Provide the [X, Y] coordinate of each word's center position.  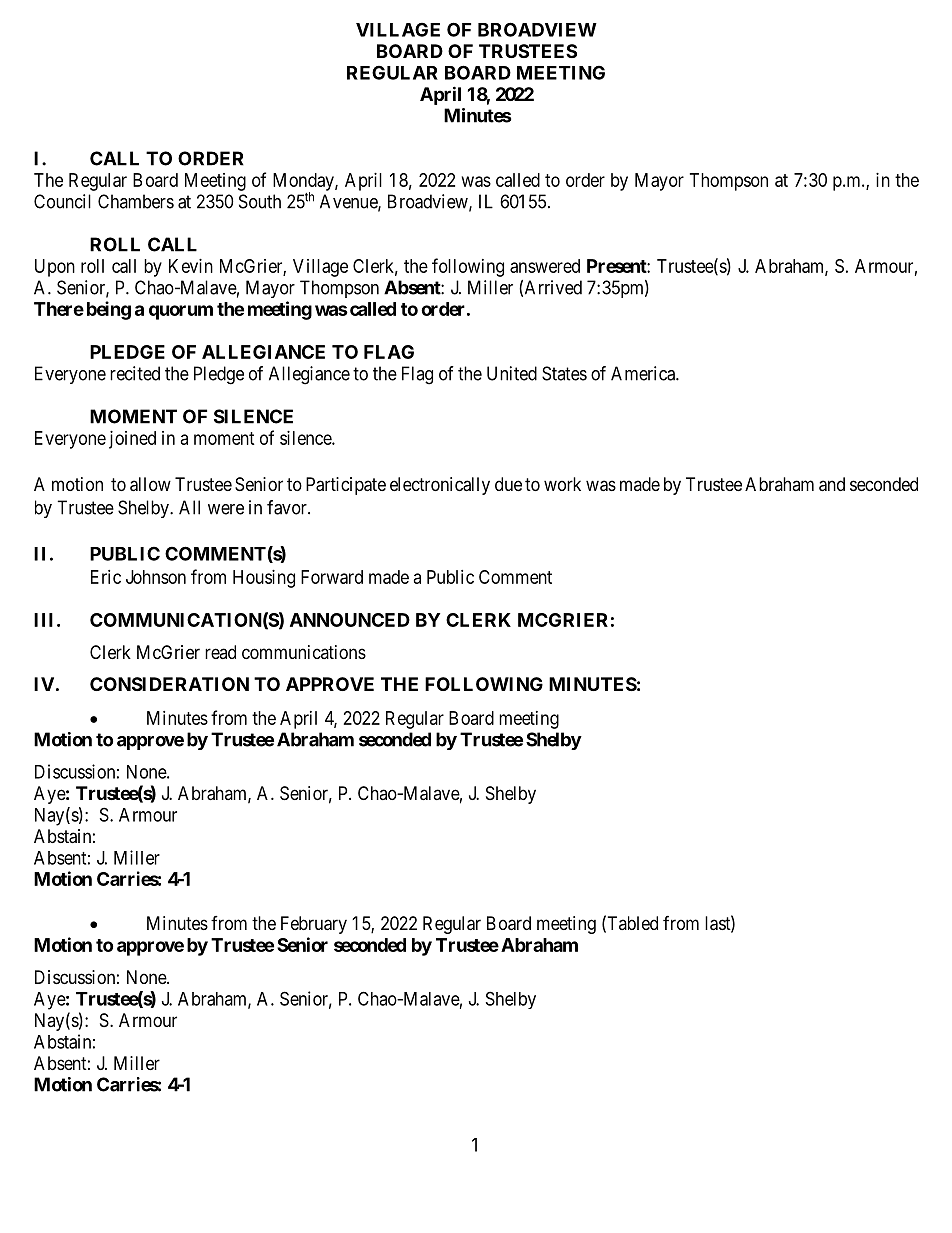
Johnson [156, 577]
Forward [332, 577]
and [832, 484]
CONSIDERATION [169, 684]
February [314, 925]
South [260, 201]
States [564, 373]
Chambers [136, 201]
